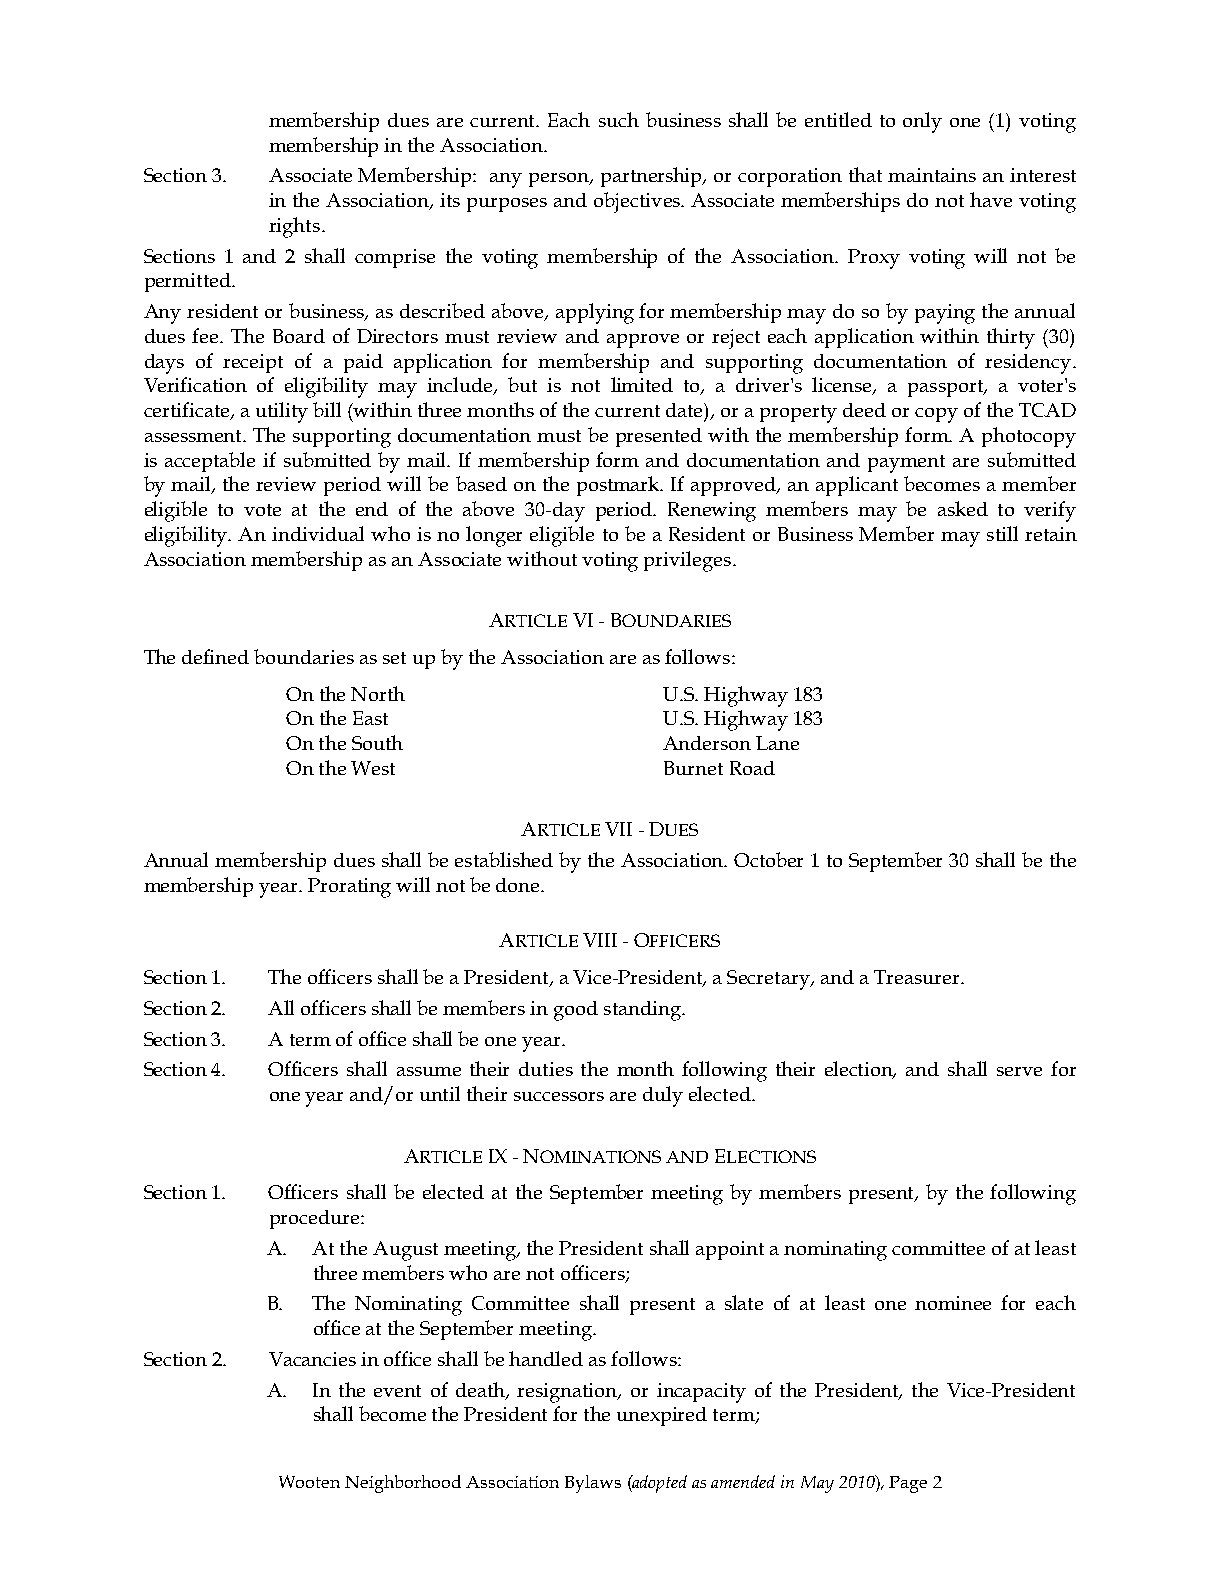  Describe the element at coordinates (693, 768) in the screenshot. I see `Burnet` at that location.
